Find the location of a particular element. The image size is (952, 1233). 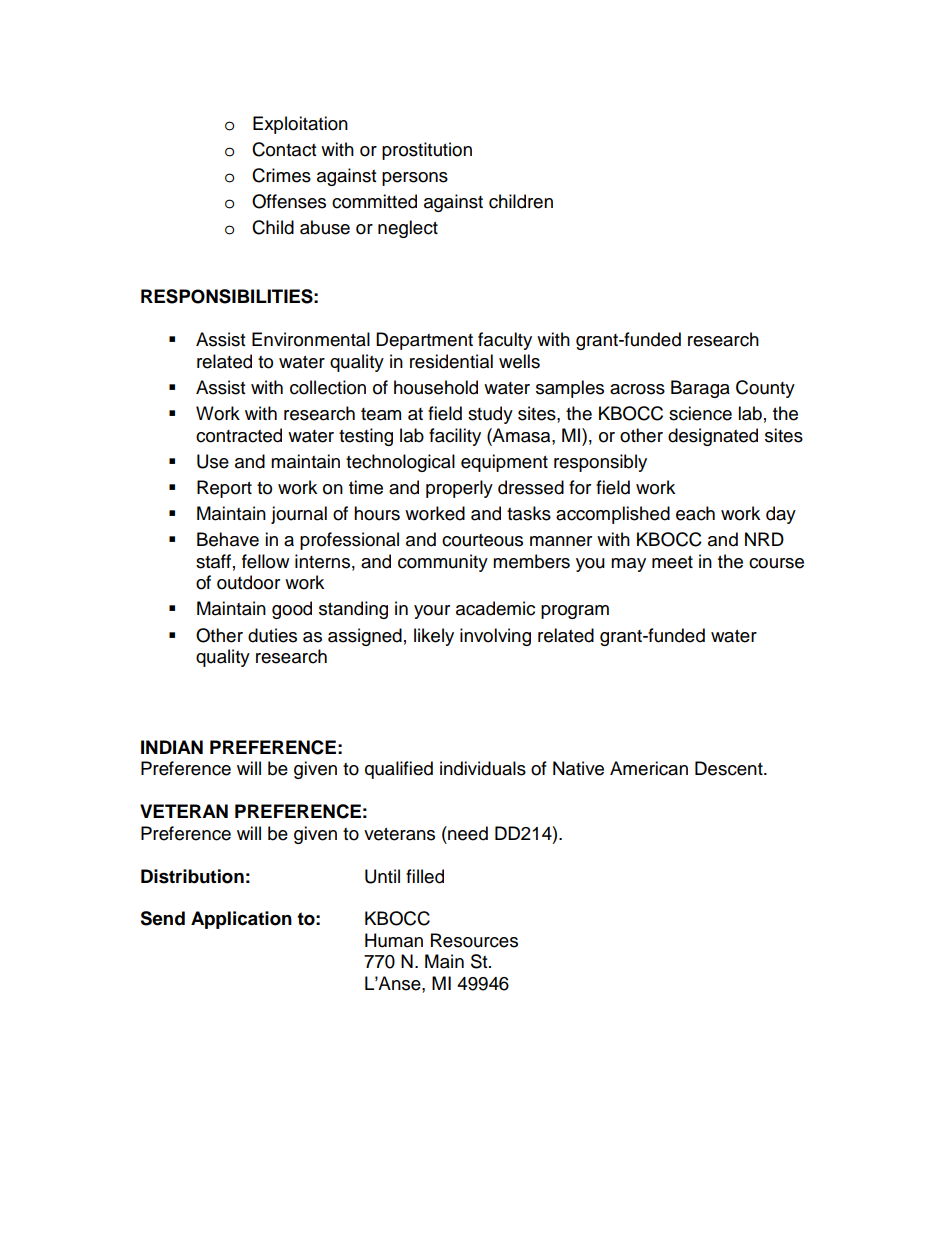

courteous is located at coordinates (482, 540).
